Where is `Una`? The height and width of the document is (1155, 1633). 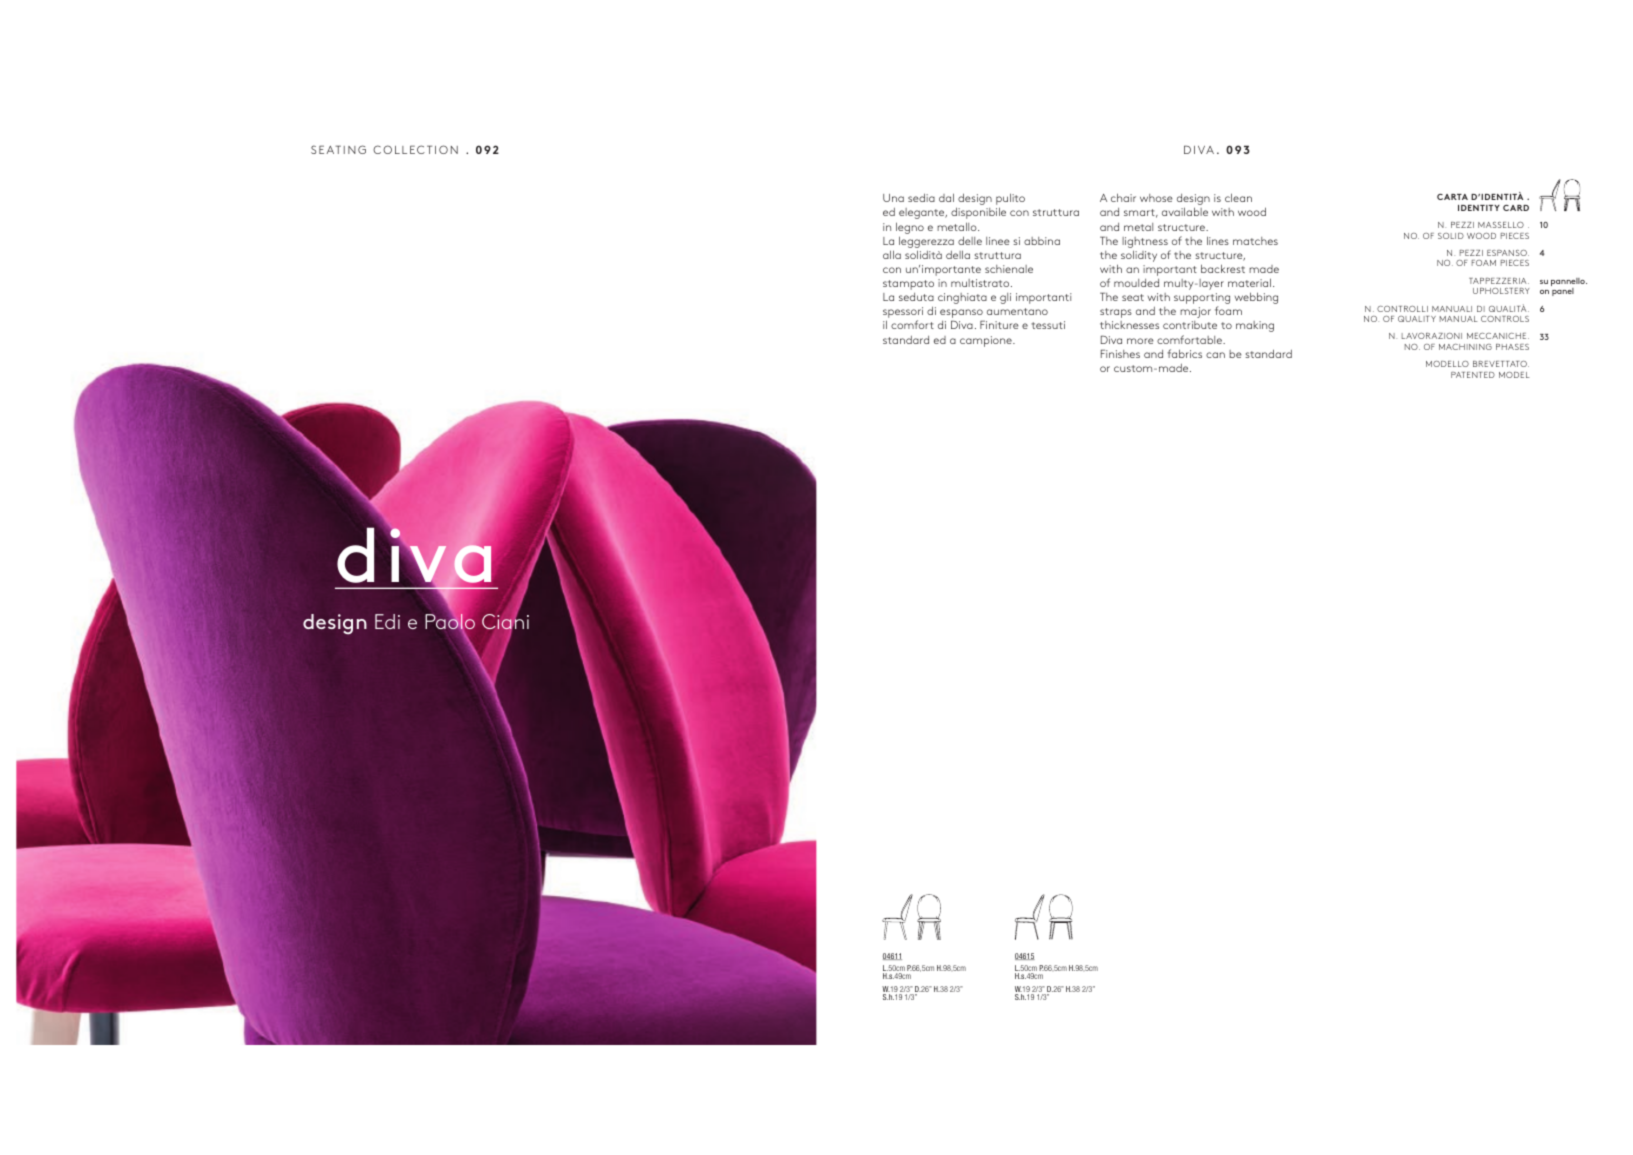
Una is located at coordinates (893, 198).
